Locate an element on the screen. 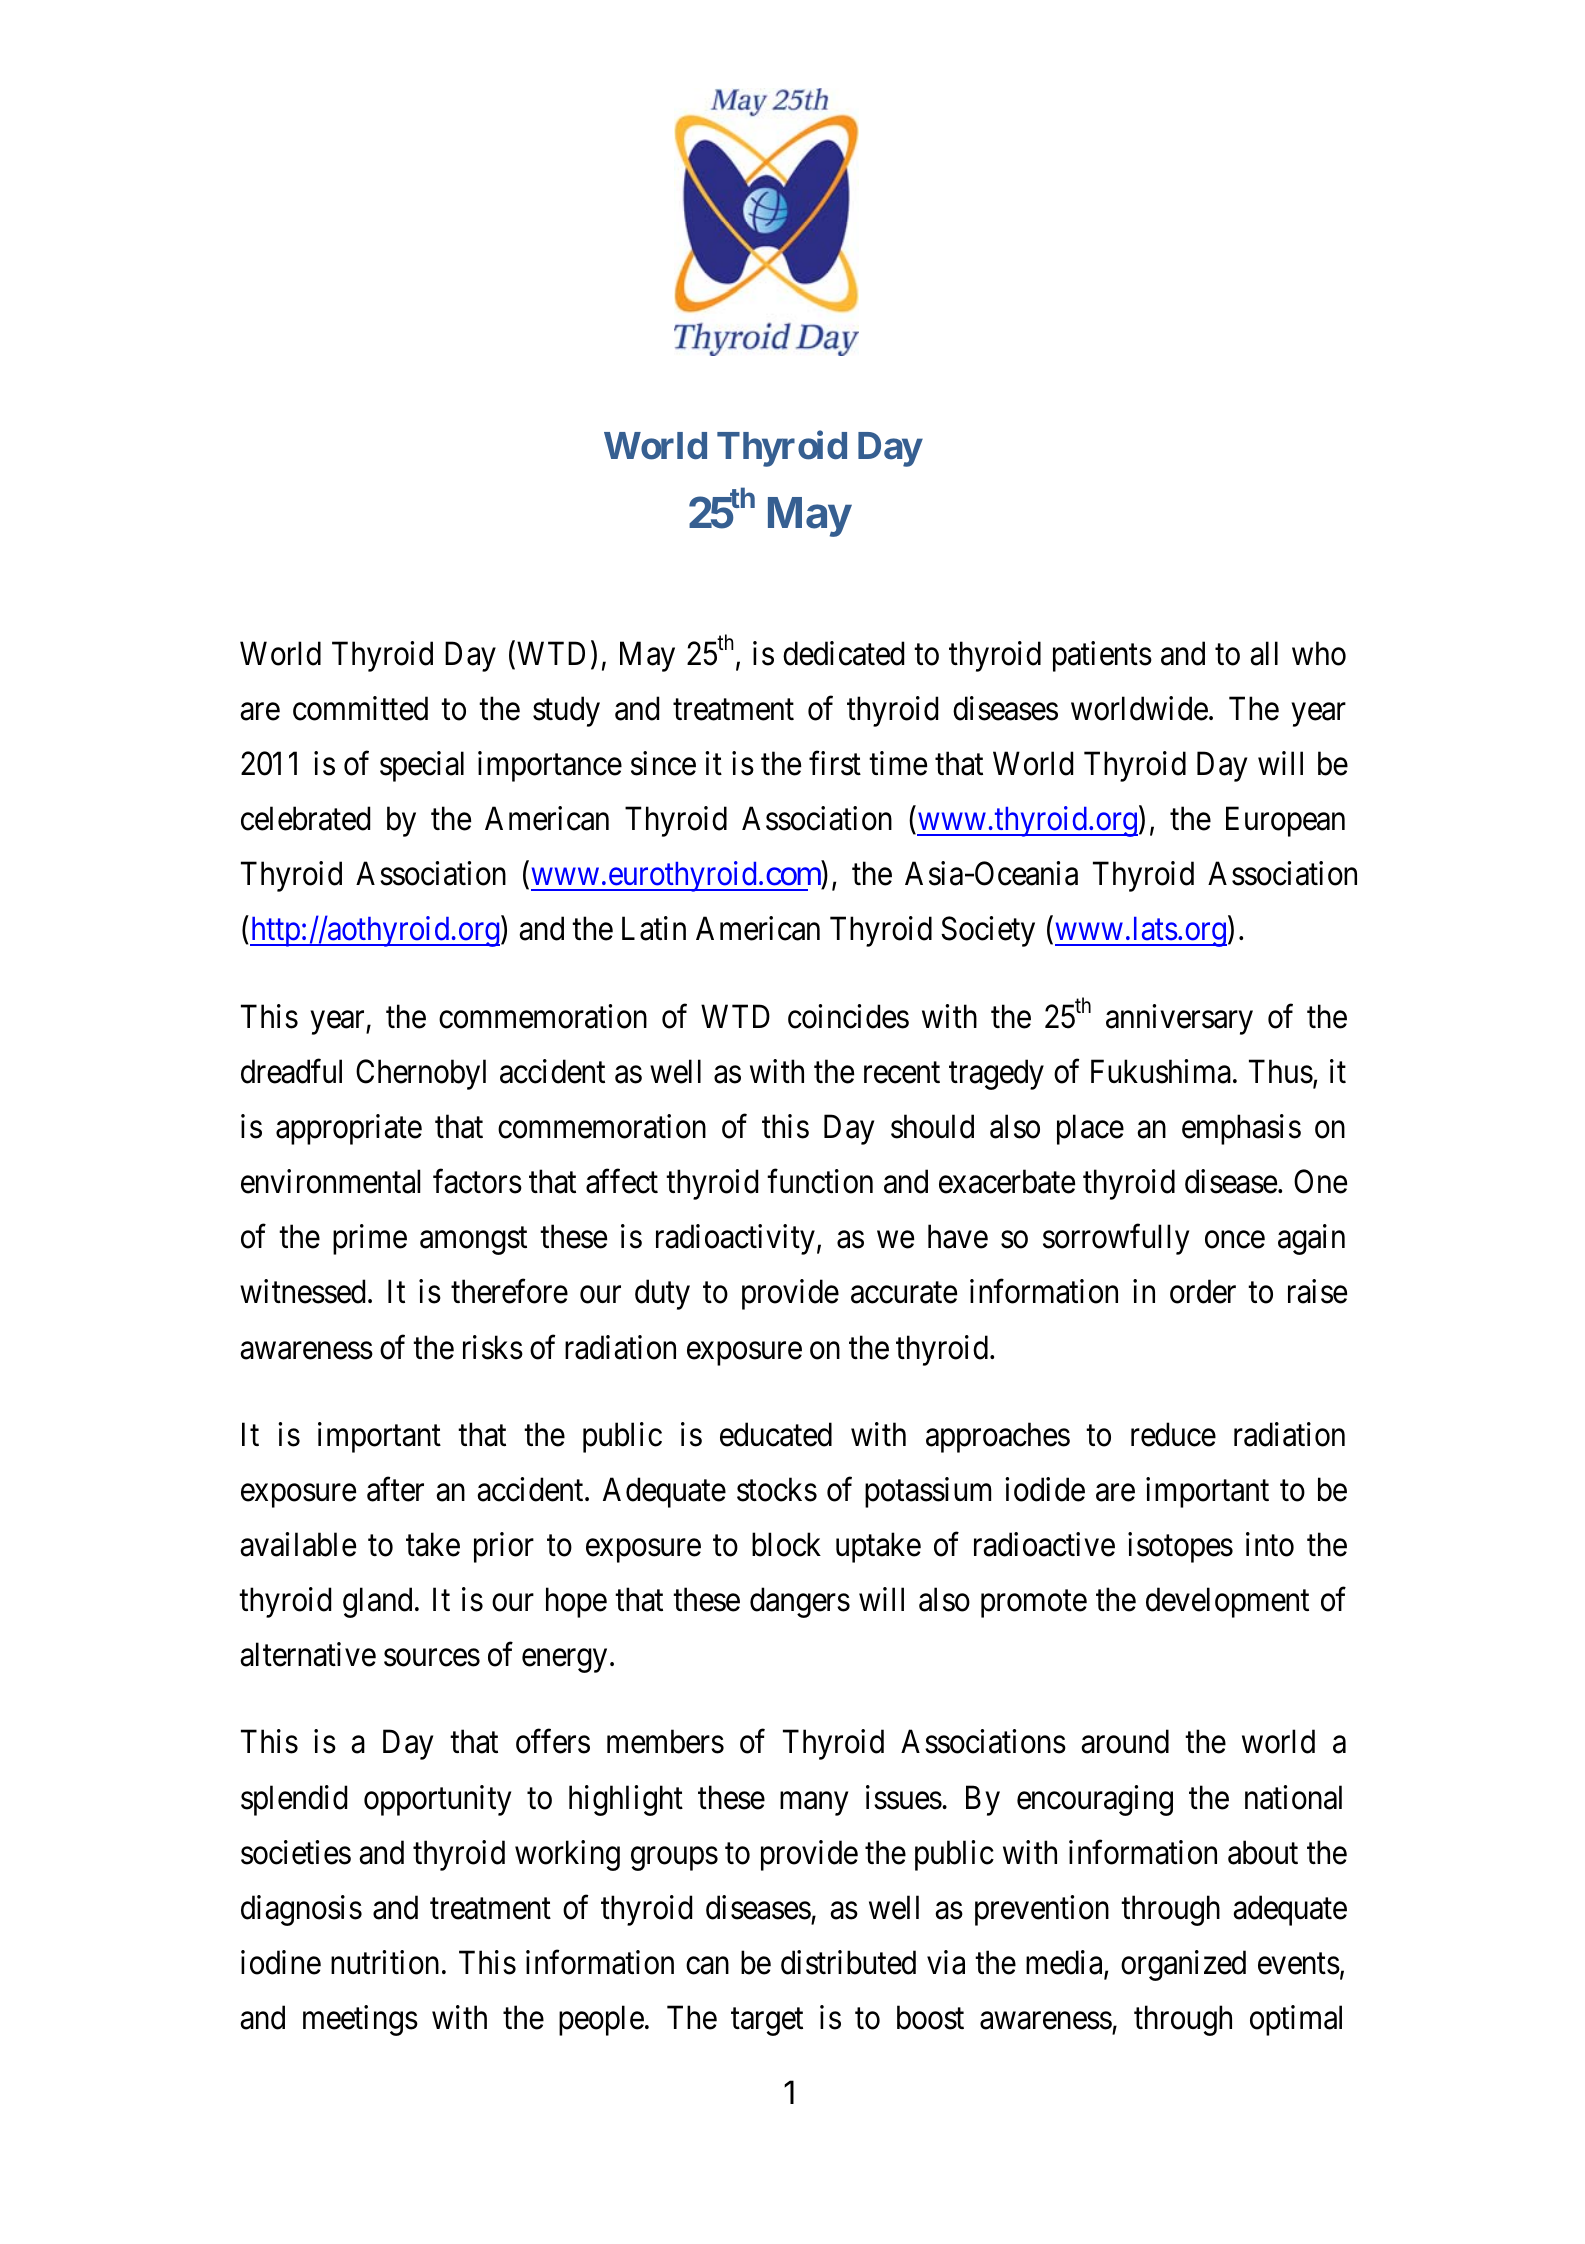 The width and height of the screenshot is (1585, 2244). recent is located at coordinates (902, 1073).
